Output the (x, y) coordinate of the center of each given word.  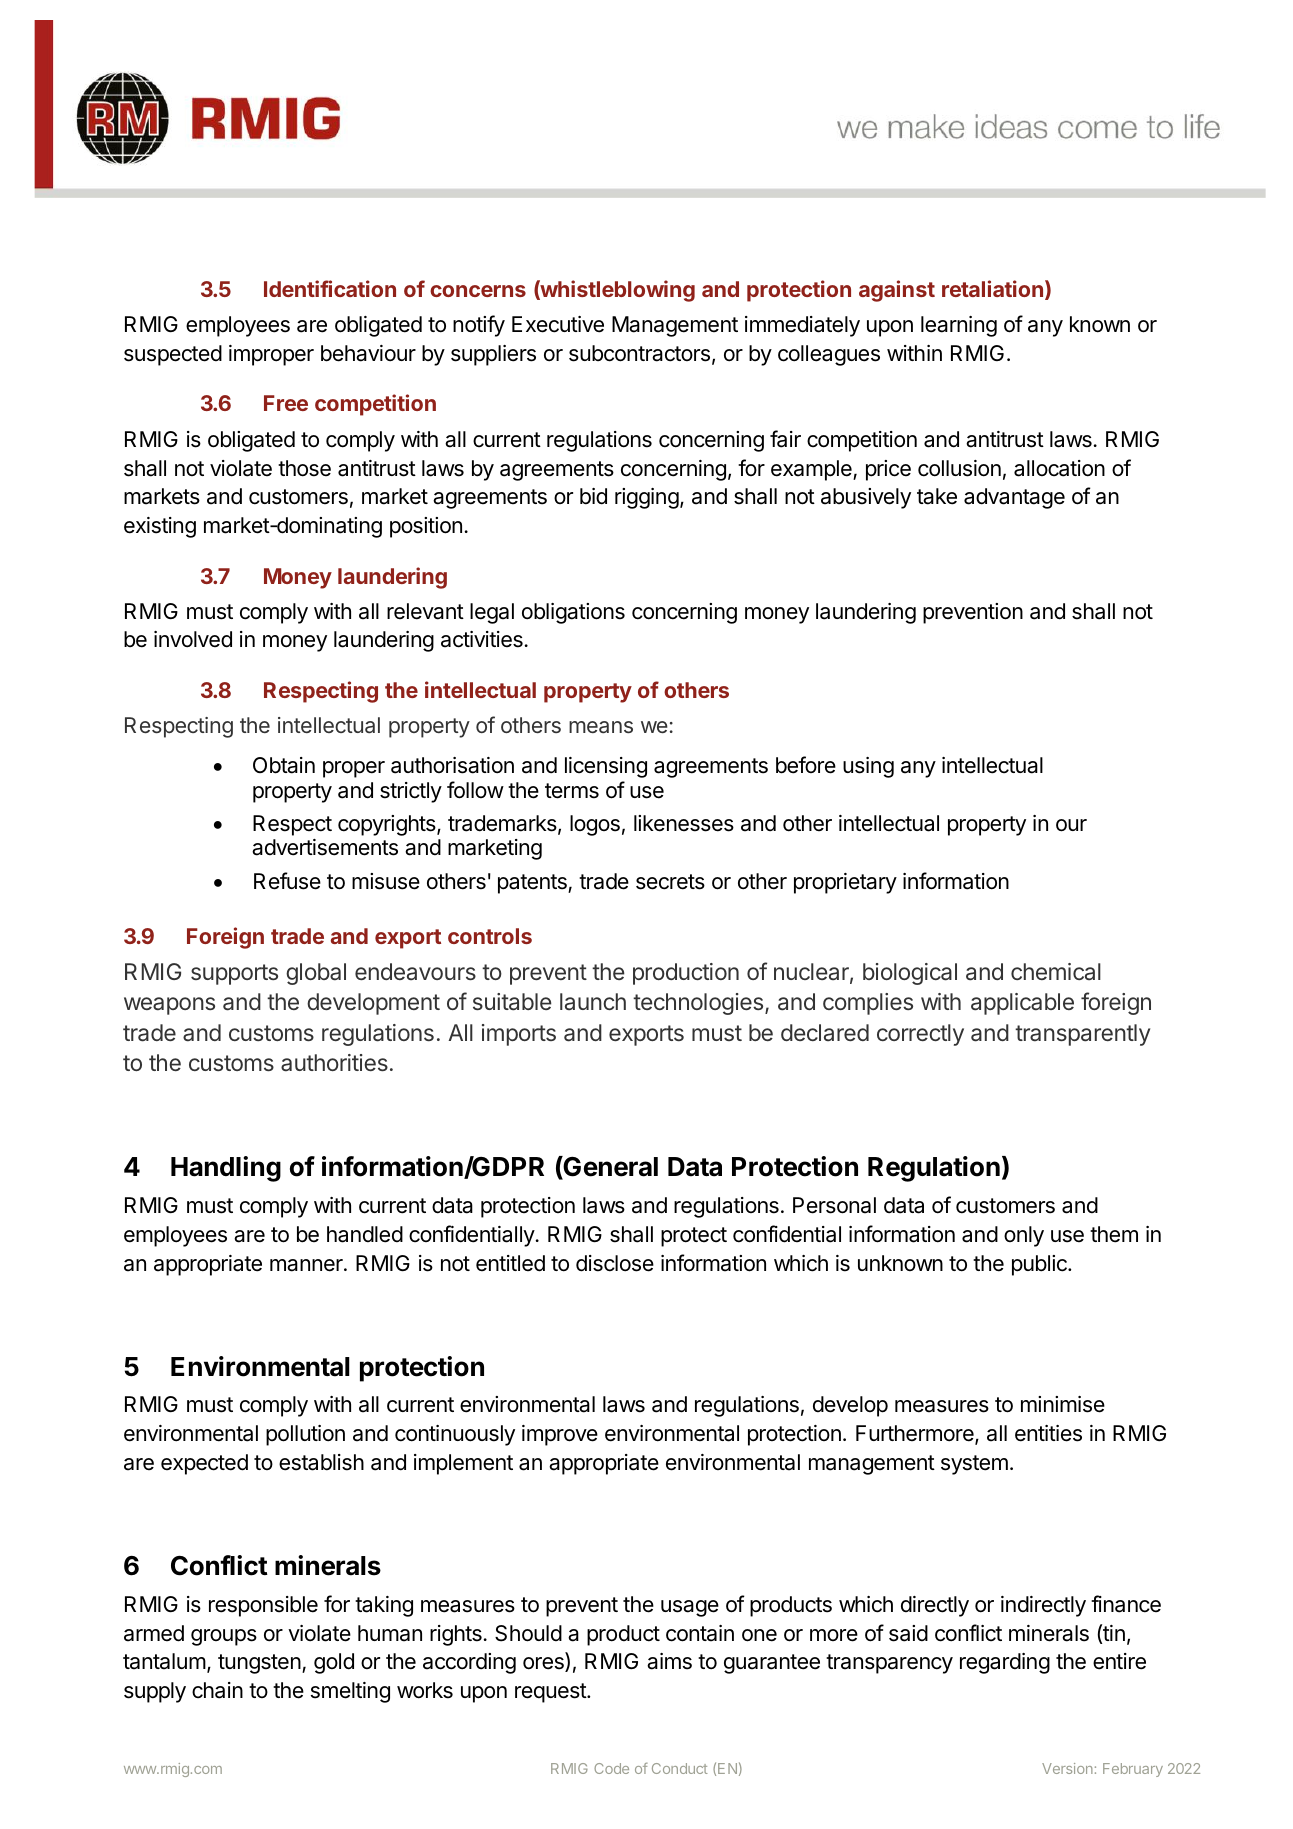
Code (611, 1768)
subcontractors (639, 353)
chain (217, 1690)
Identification (330, 288)
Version (1067, 1768)
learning (959, 326)
